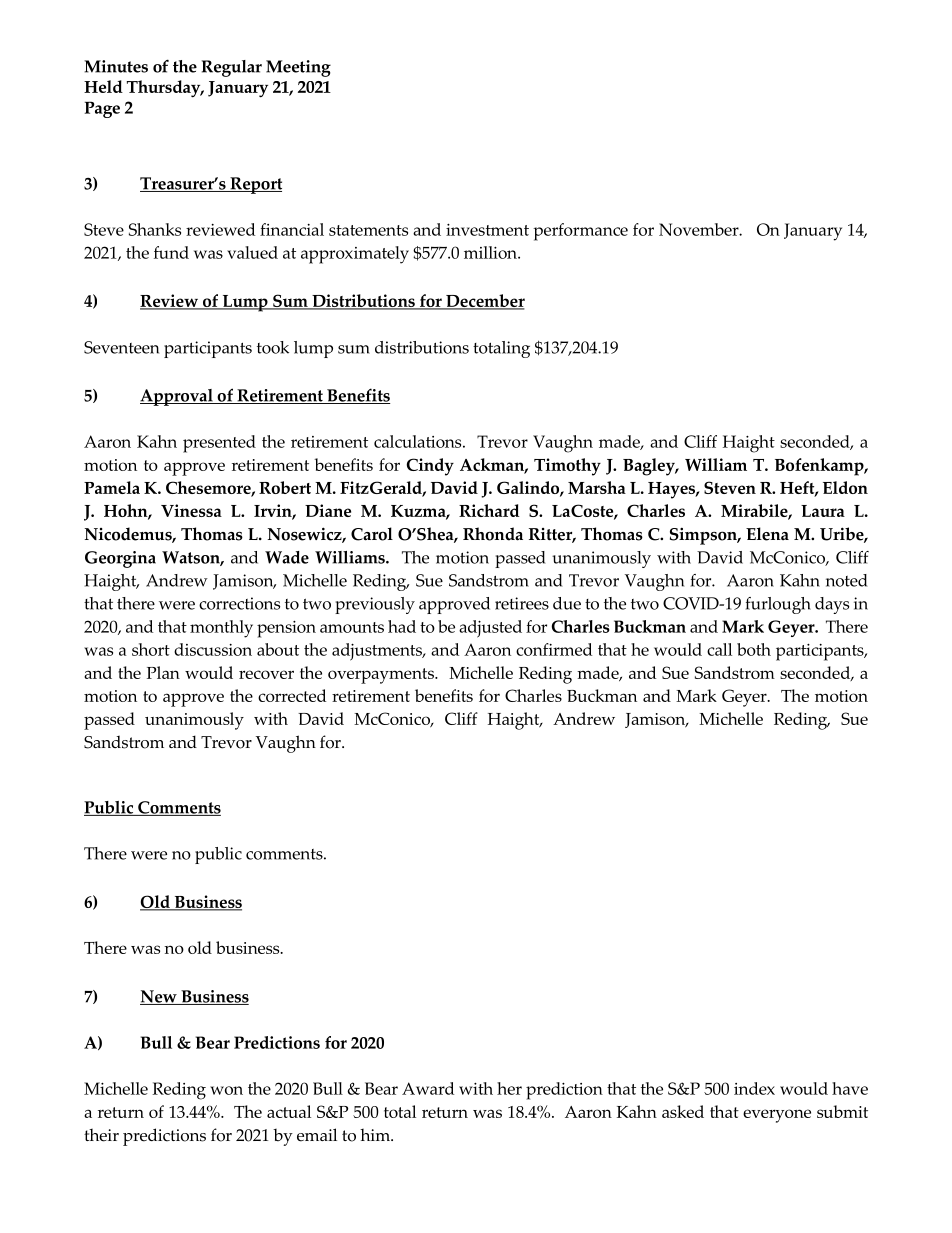 This document has width=952, height=1233. I want to click on Eldon, so click(845, 487).
